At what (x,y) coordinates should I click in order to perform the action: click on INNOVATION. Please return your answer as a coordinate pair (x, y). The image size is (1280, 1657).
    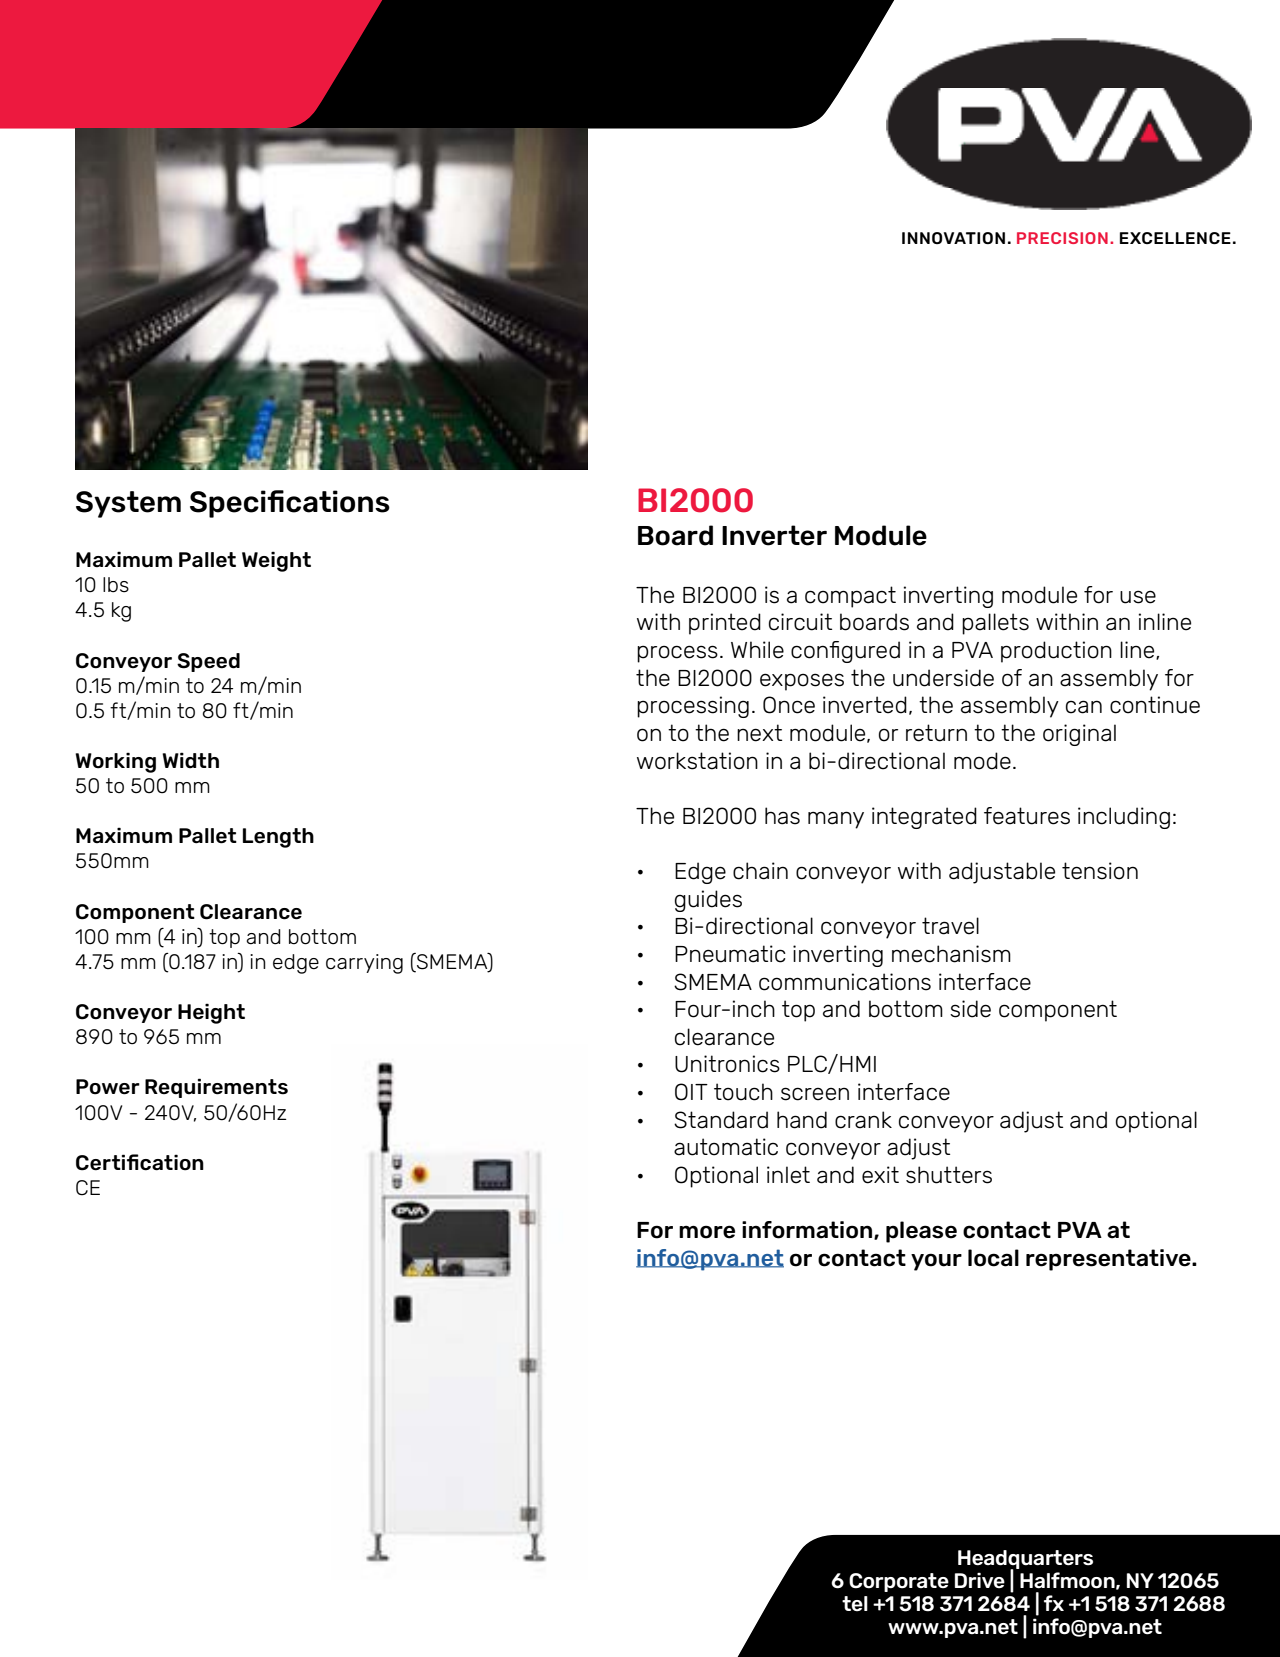
    Looking at the image, I should click on (953, 238).
